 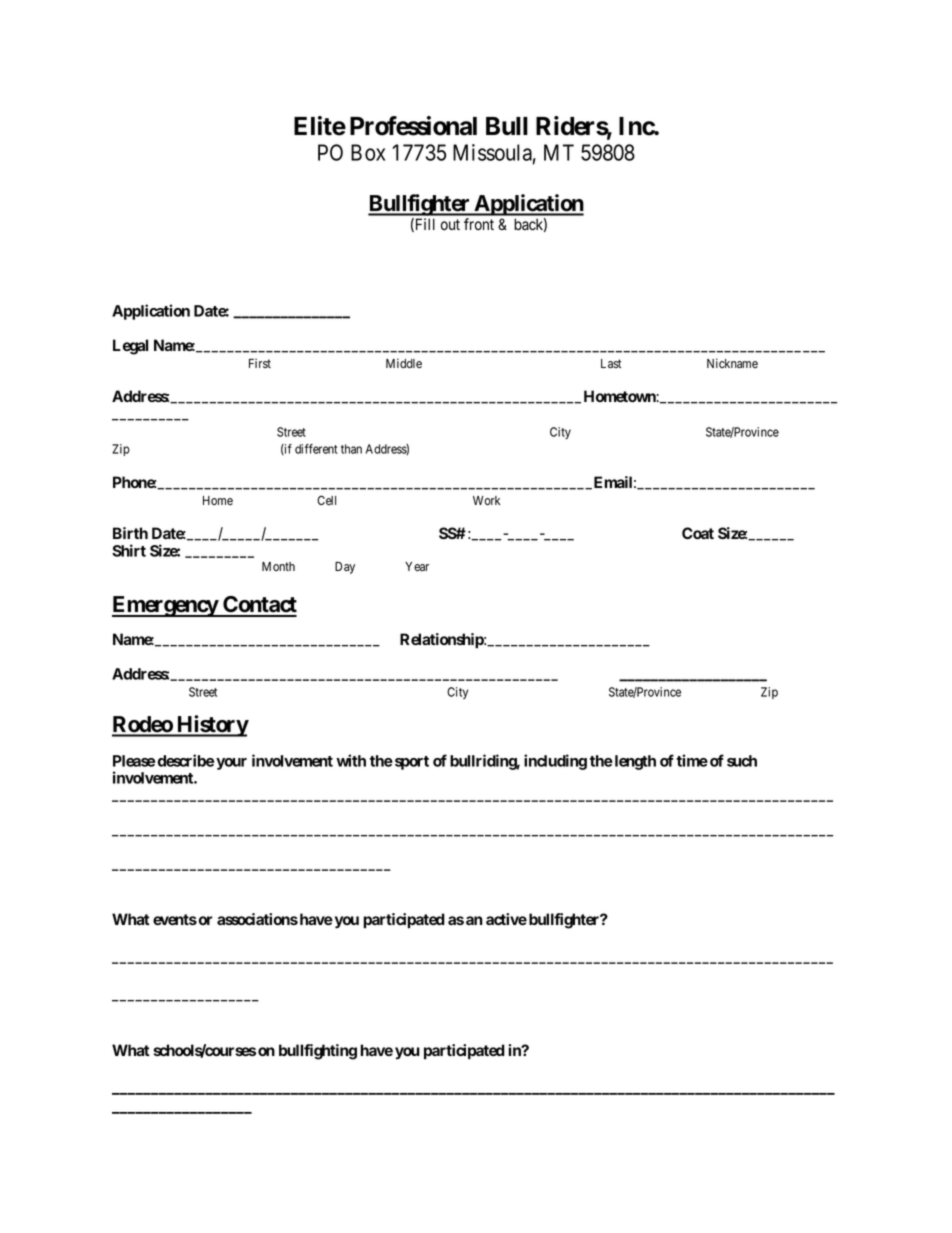 What do you see at coordinates (698, 533) in the image?
I see `Coat` at bounding box center [698, 533].
